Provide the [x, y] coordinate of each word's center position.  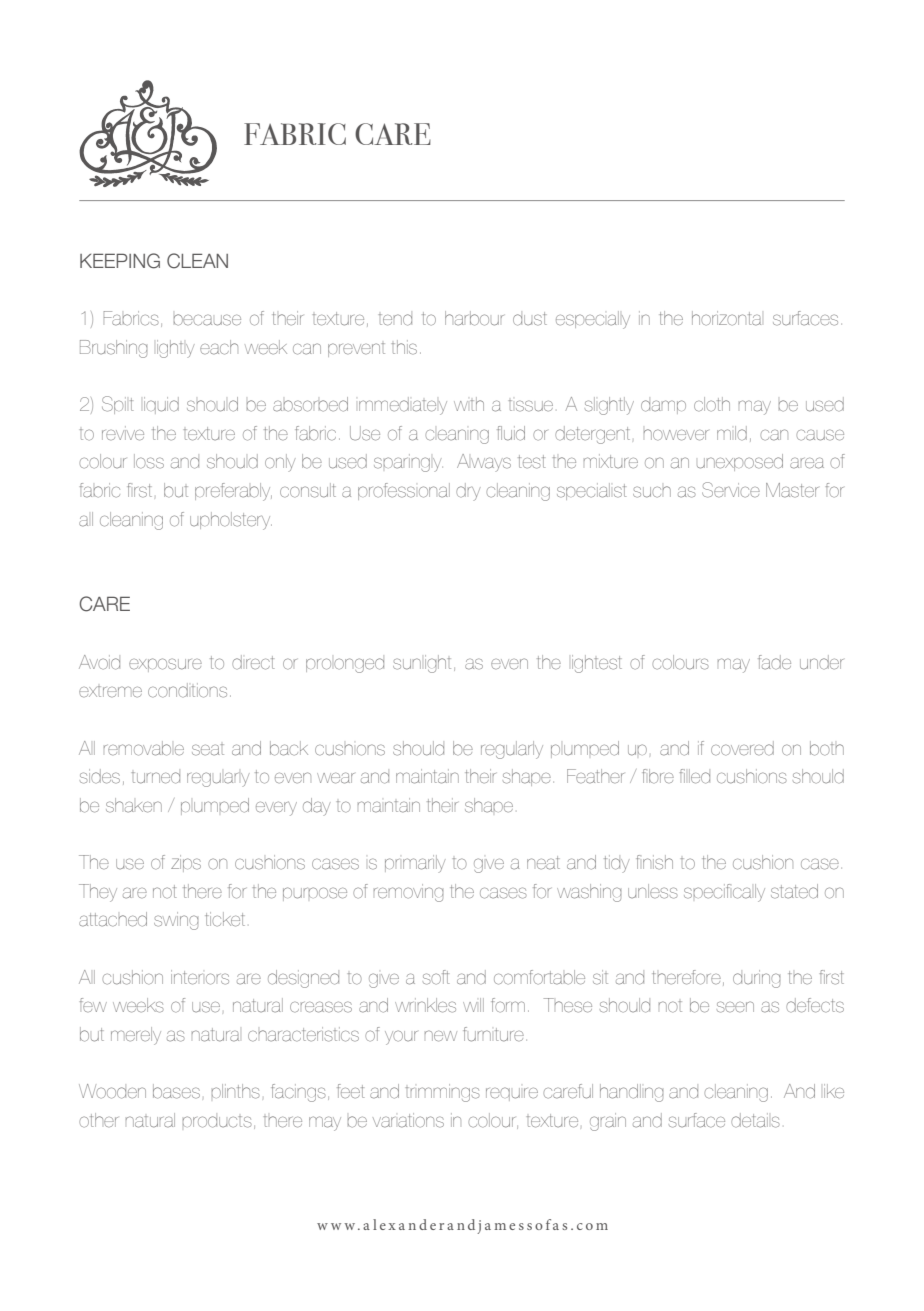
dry [468, 492]
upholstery [231, 521]
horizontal [726, 318]
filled [695, 776]
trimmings [443, 1093]
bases [176, 1091]
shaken [134, 805]
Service [731, 490]
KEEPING [120, 261]
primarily [415, 864]
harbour [474, 318]
